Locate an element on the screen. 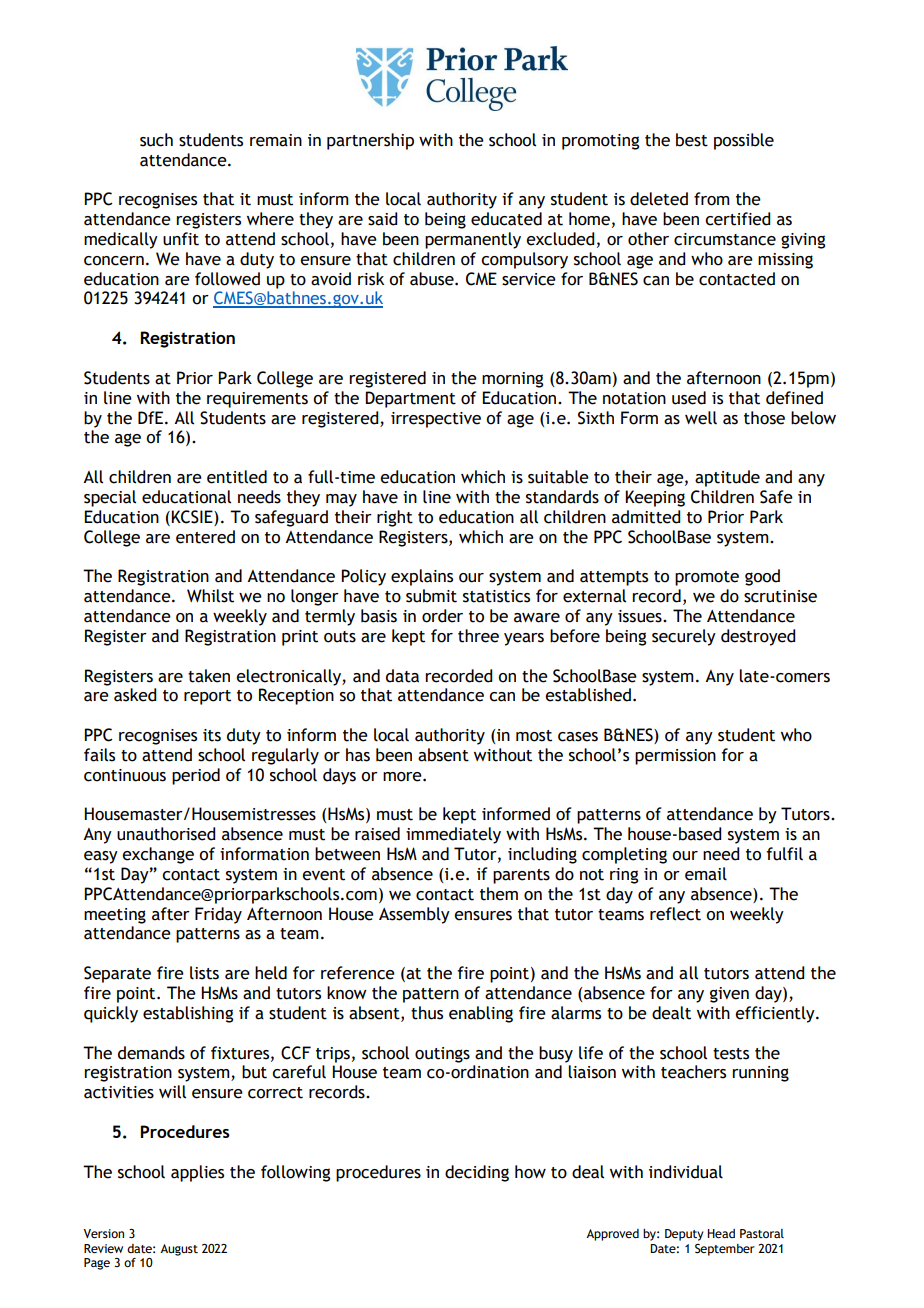  August is located at coordinates (179, 1250).
